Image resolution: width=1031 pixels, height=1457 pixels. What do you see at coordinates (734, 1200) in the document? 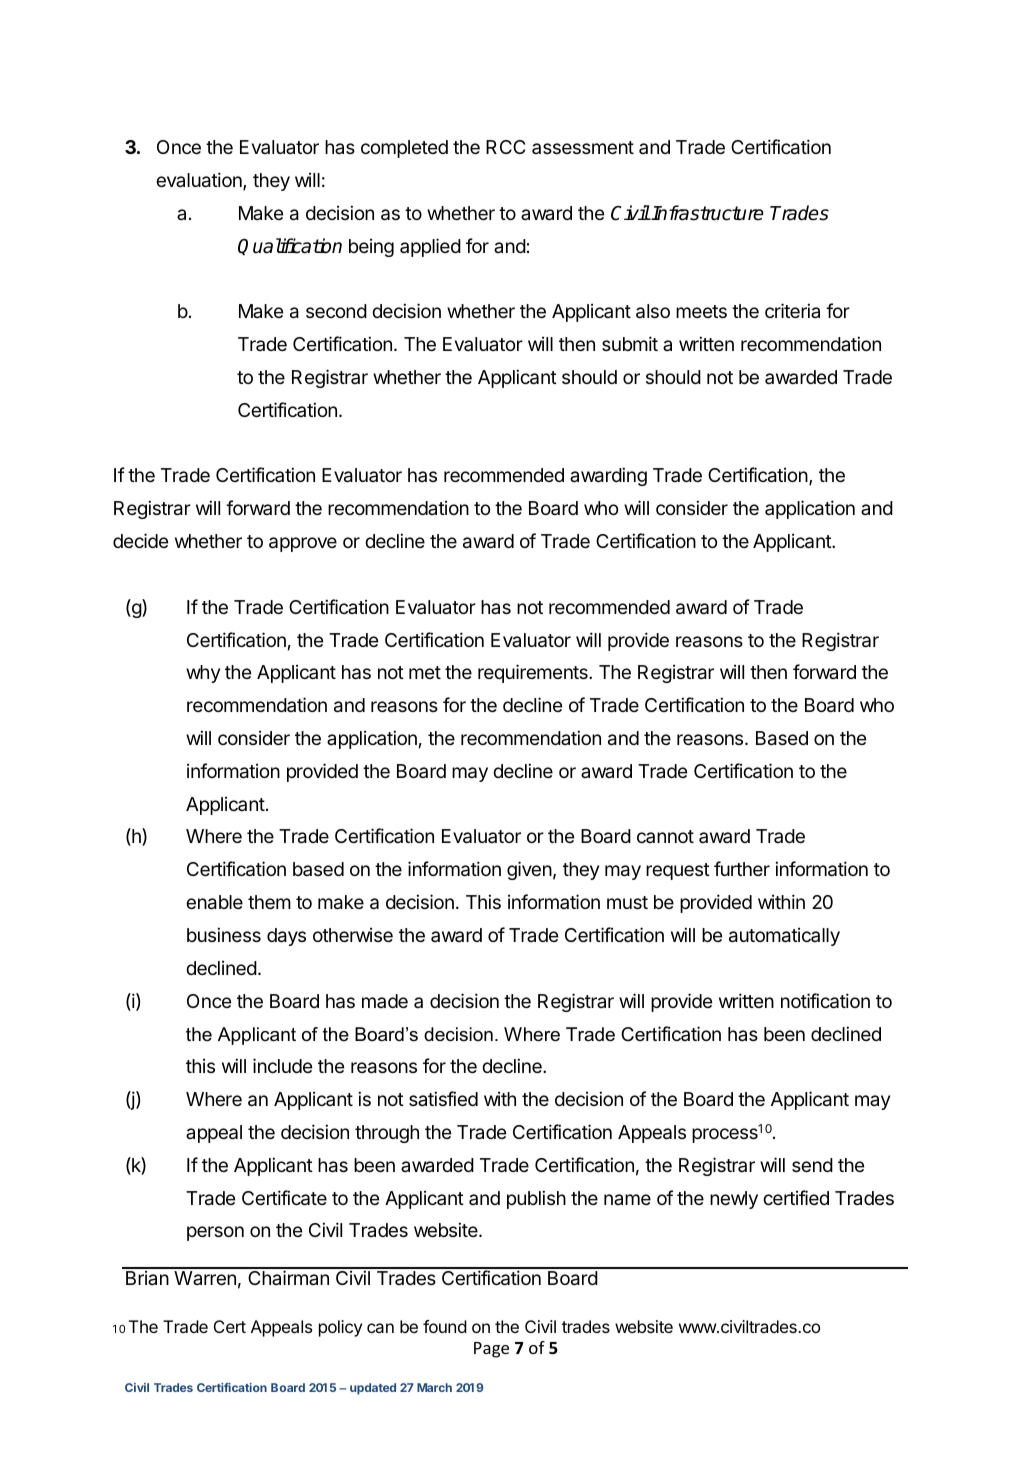
I see `newly` at bounding box center [734, 1200].
